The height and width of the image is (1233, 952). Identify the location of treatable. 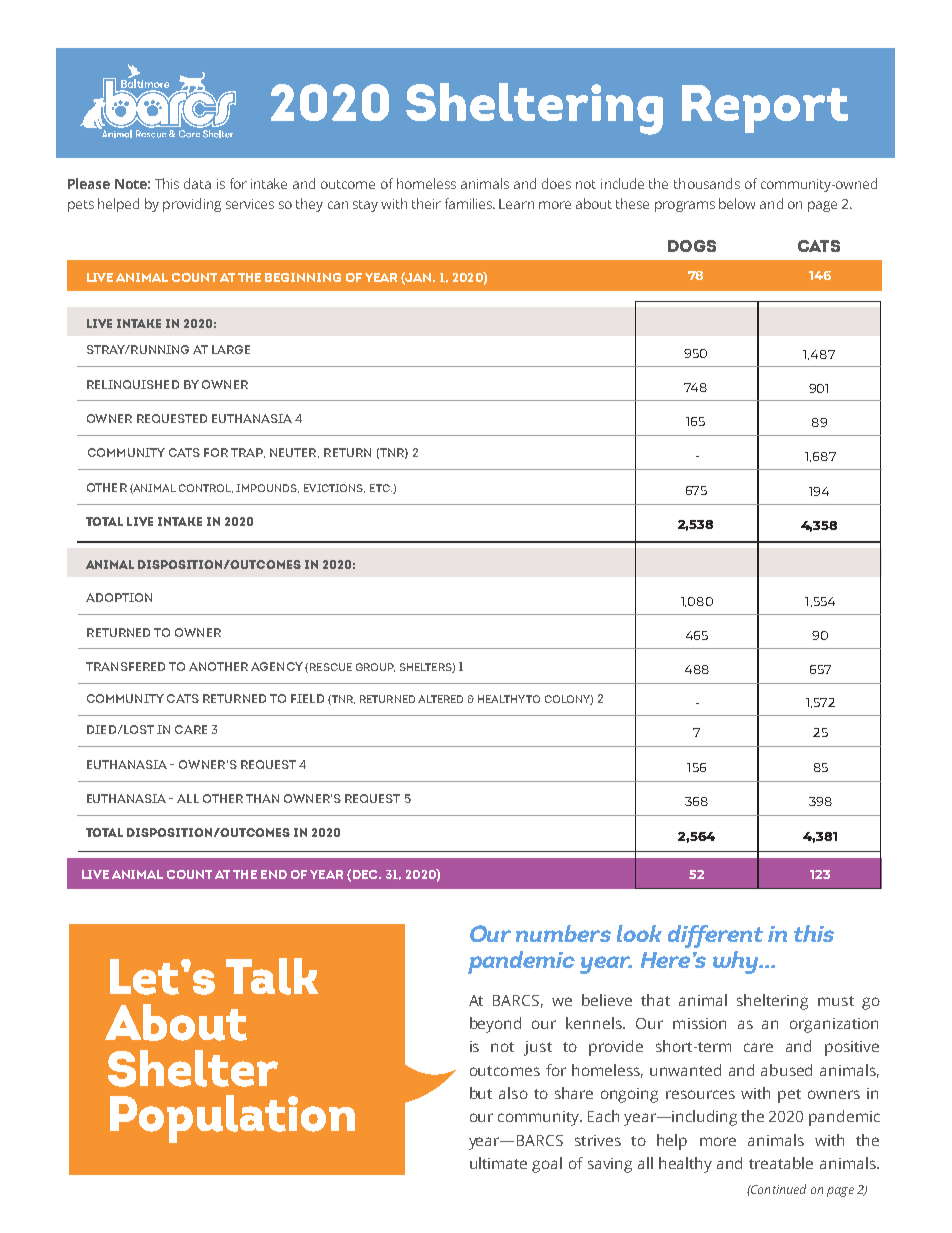
(781, 1163).
